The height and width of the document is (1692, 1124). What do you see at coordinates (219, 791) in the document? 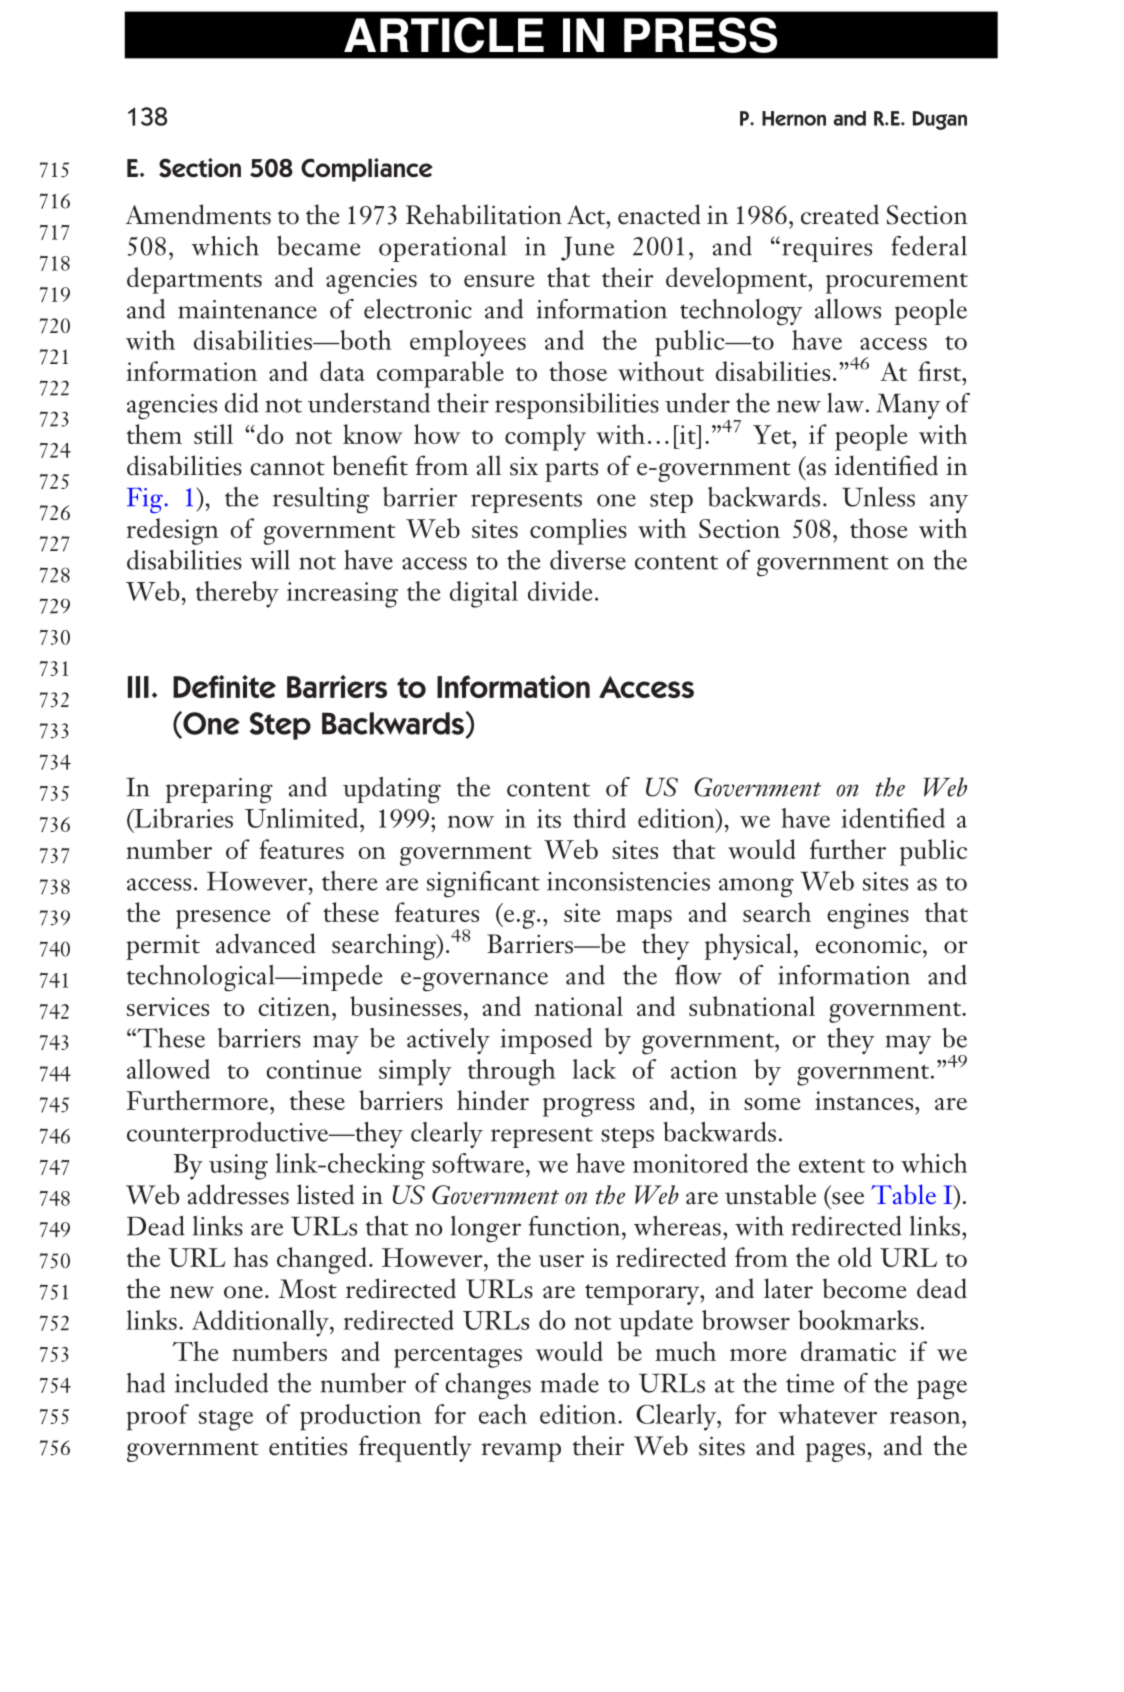
I see `preparing` at bounding box center [219, 791].
